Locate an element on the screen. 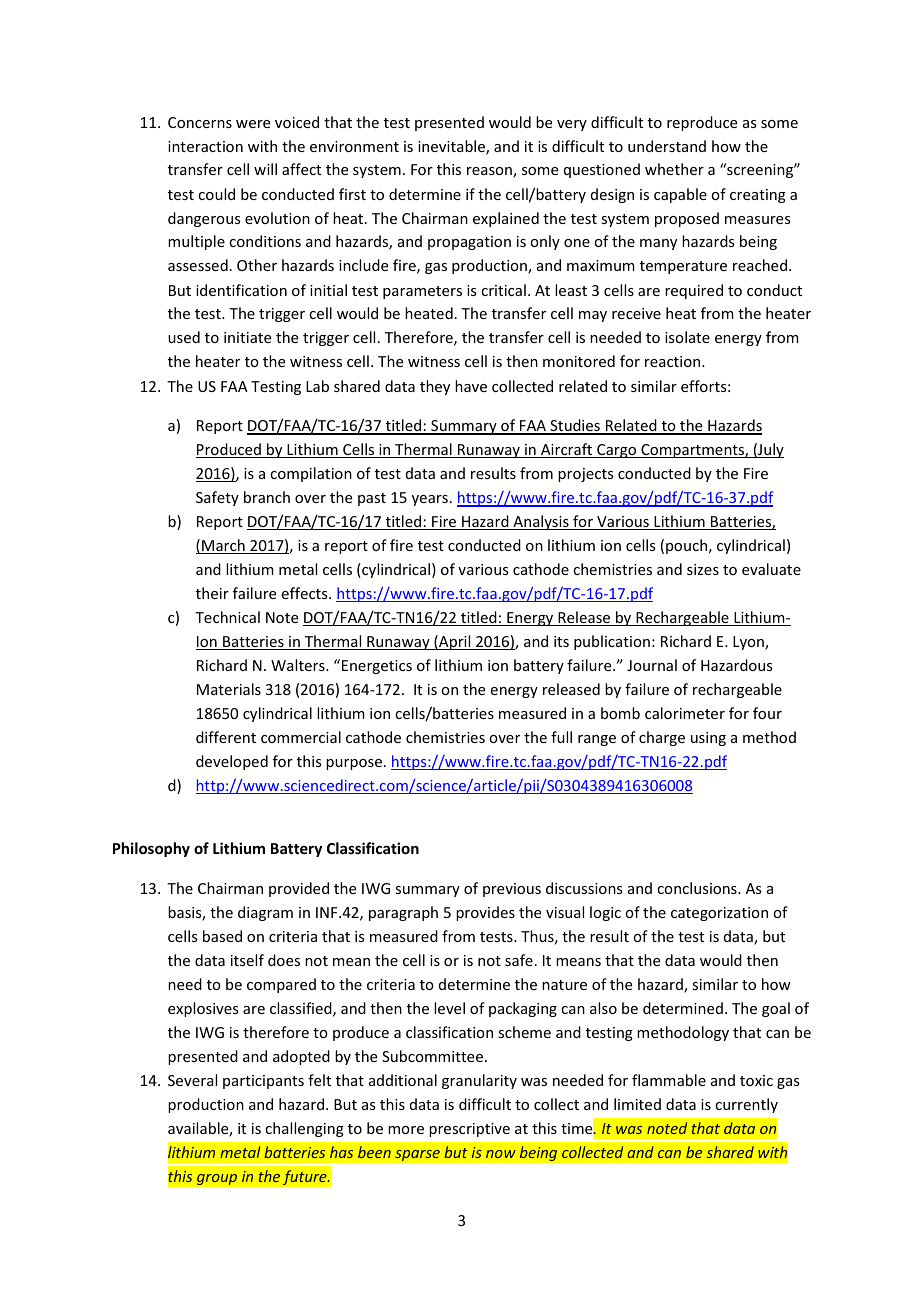 This screenshot has width=924, height=1308. reason is located at coordinates (490, 172).
